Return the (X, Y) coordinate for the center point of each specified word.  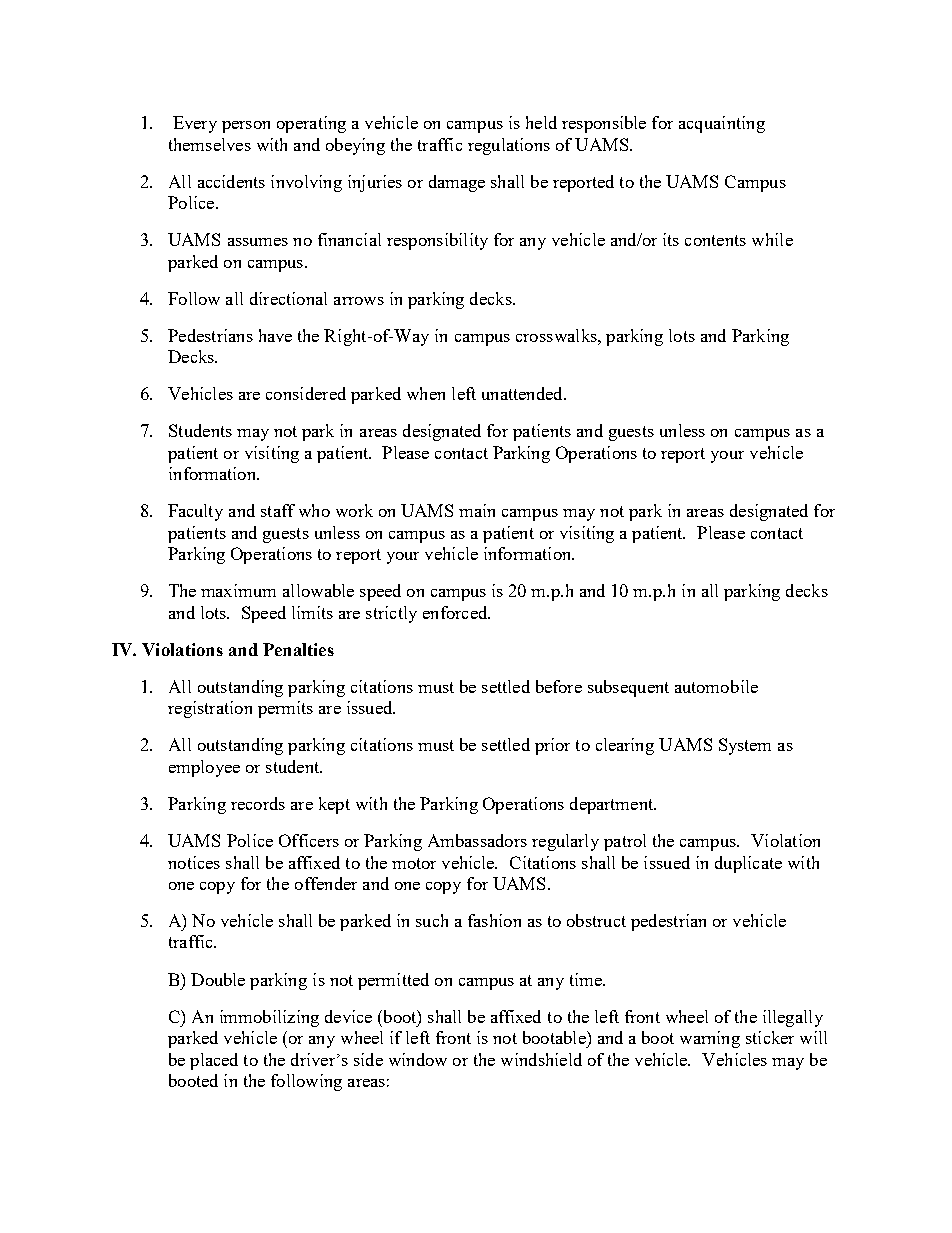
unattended (523, 393)
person (246, 127)
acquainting (722, 124)
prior (552, 746)
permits (285, 709)
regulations (509, 146)
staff (278, 510)
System (745, 746)
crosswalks (557, 335)
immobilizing (269, 1018)
